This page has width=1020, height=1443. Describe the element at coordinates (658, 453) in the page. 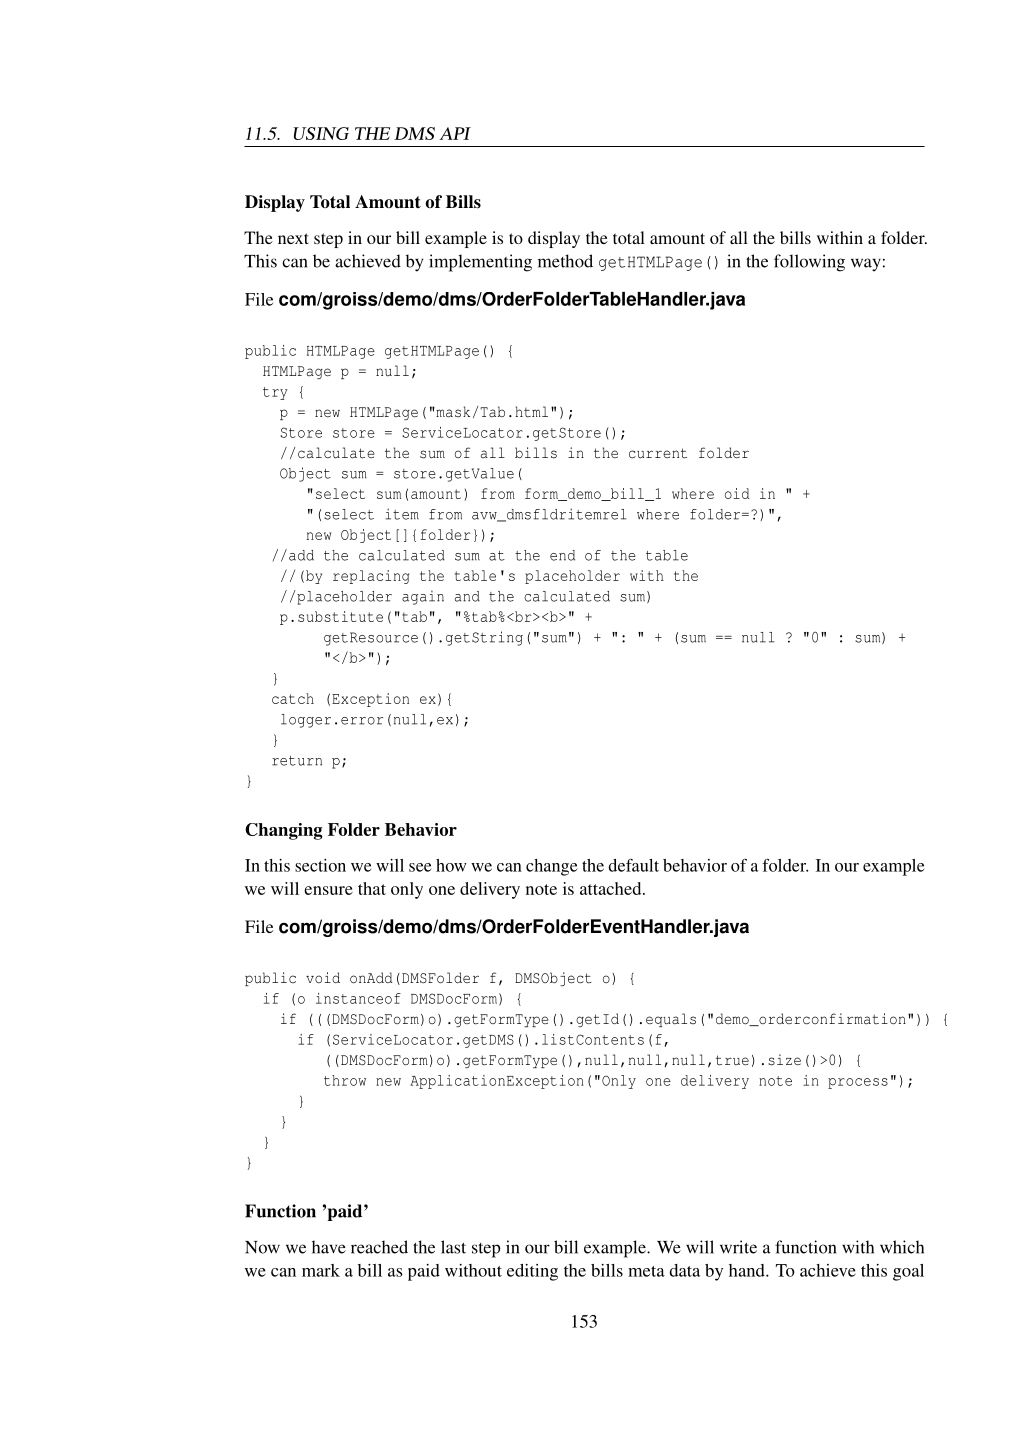

I see `current` at that location.
